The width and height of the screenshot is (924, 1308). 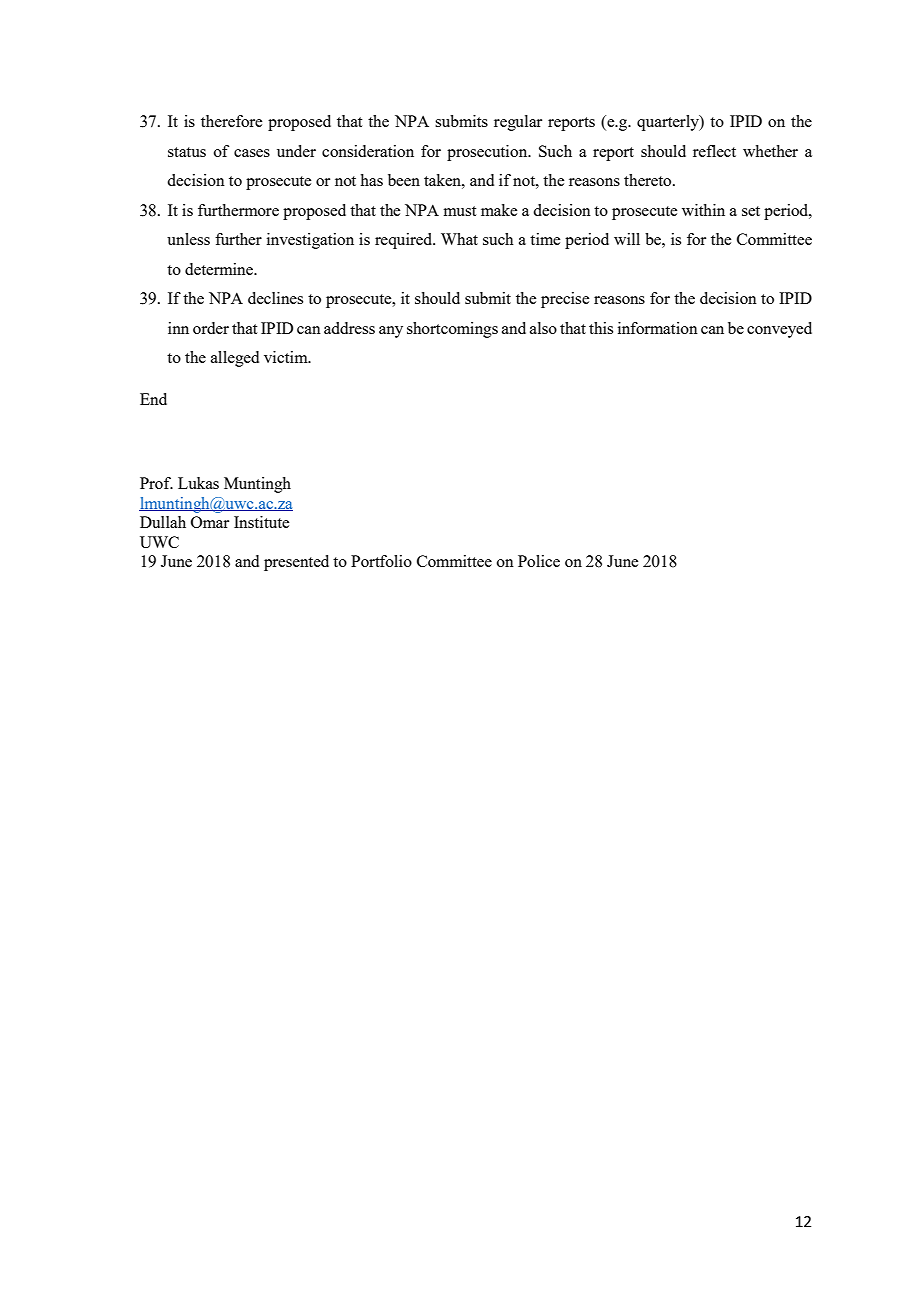 What do you see at coordinates (296, 563) in the screenshot?
I see `presented` at bounding box center [296, 563].
